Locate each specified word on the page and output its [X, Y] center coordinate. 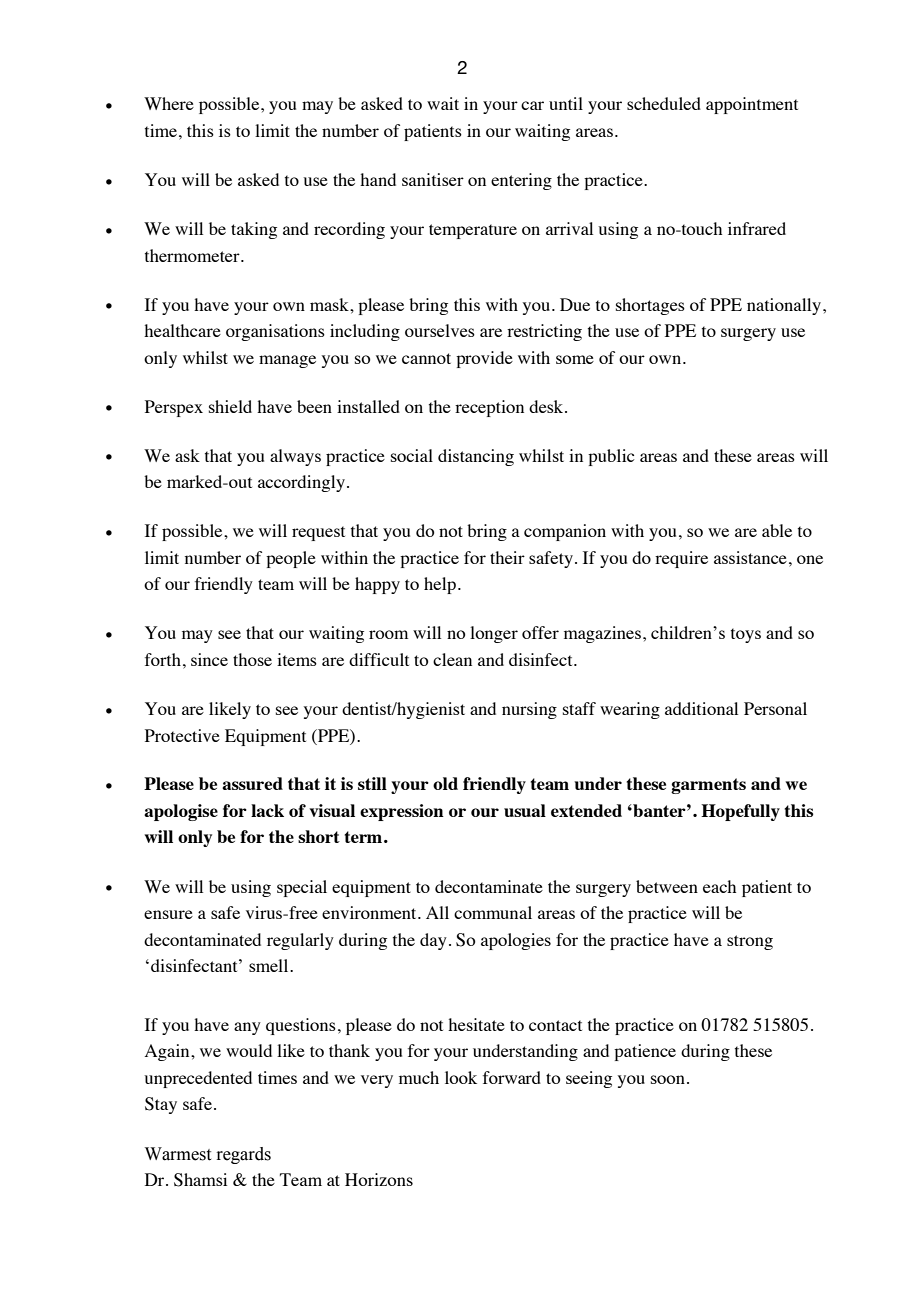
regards [243, 1155]
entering [521, 181]
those [252, 659]
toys [746, 635]
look [461, 1077]
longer [494, 634]
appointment [752, 105]
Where [169, 103]
